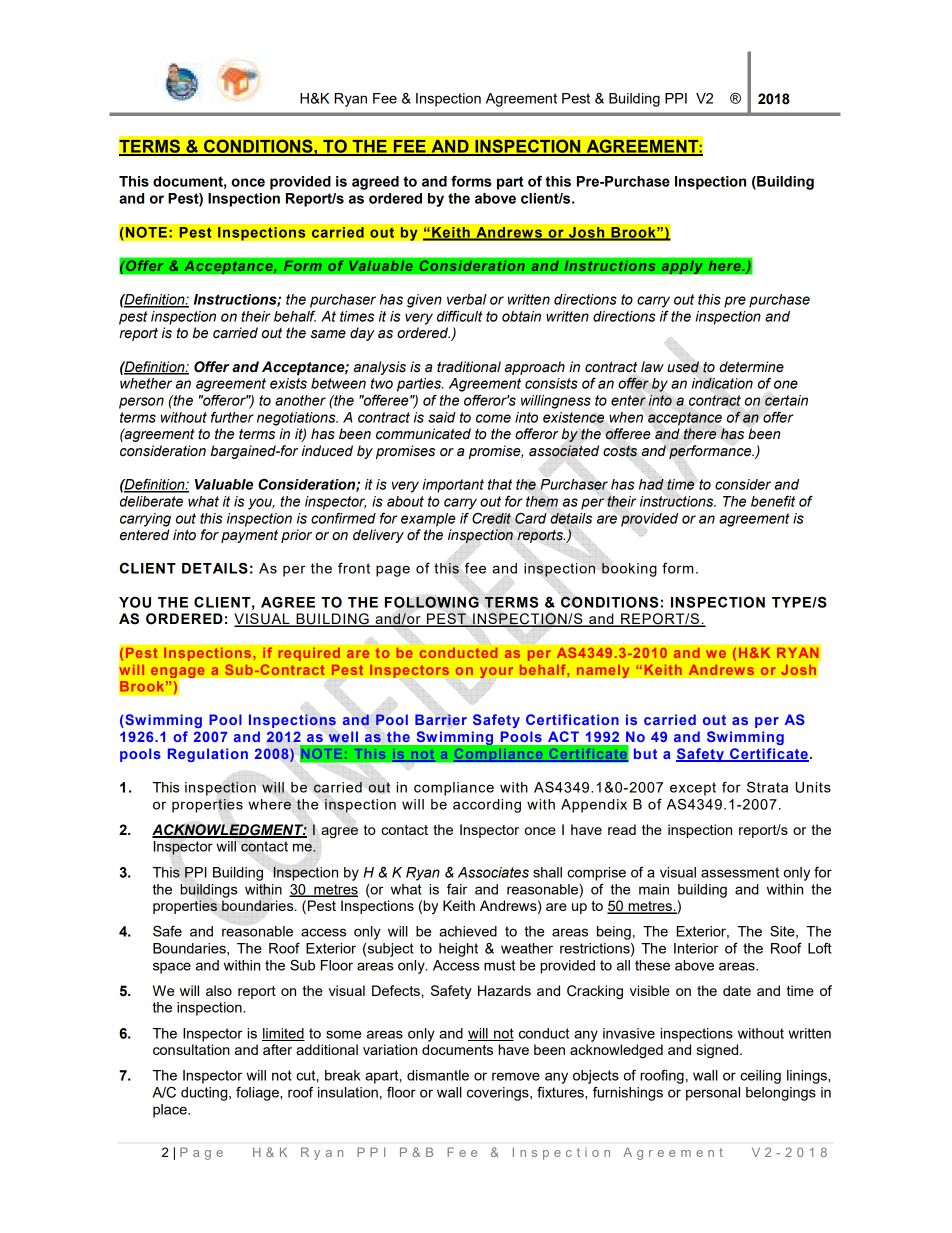 This image has height=1233, width=952. What do you see at coordinates (328, 334) in the image?
I see `same` at bounding box center [328, 334].
